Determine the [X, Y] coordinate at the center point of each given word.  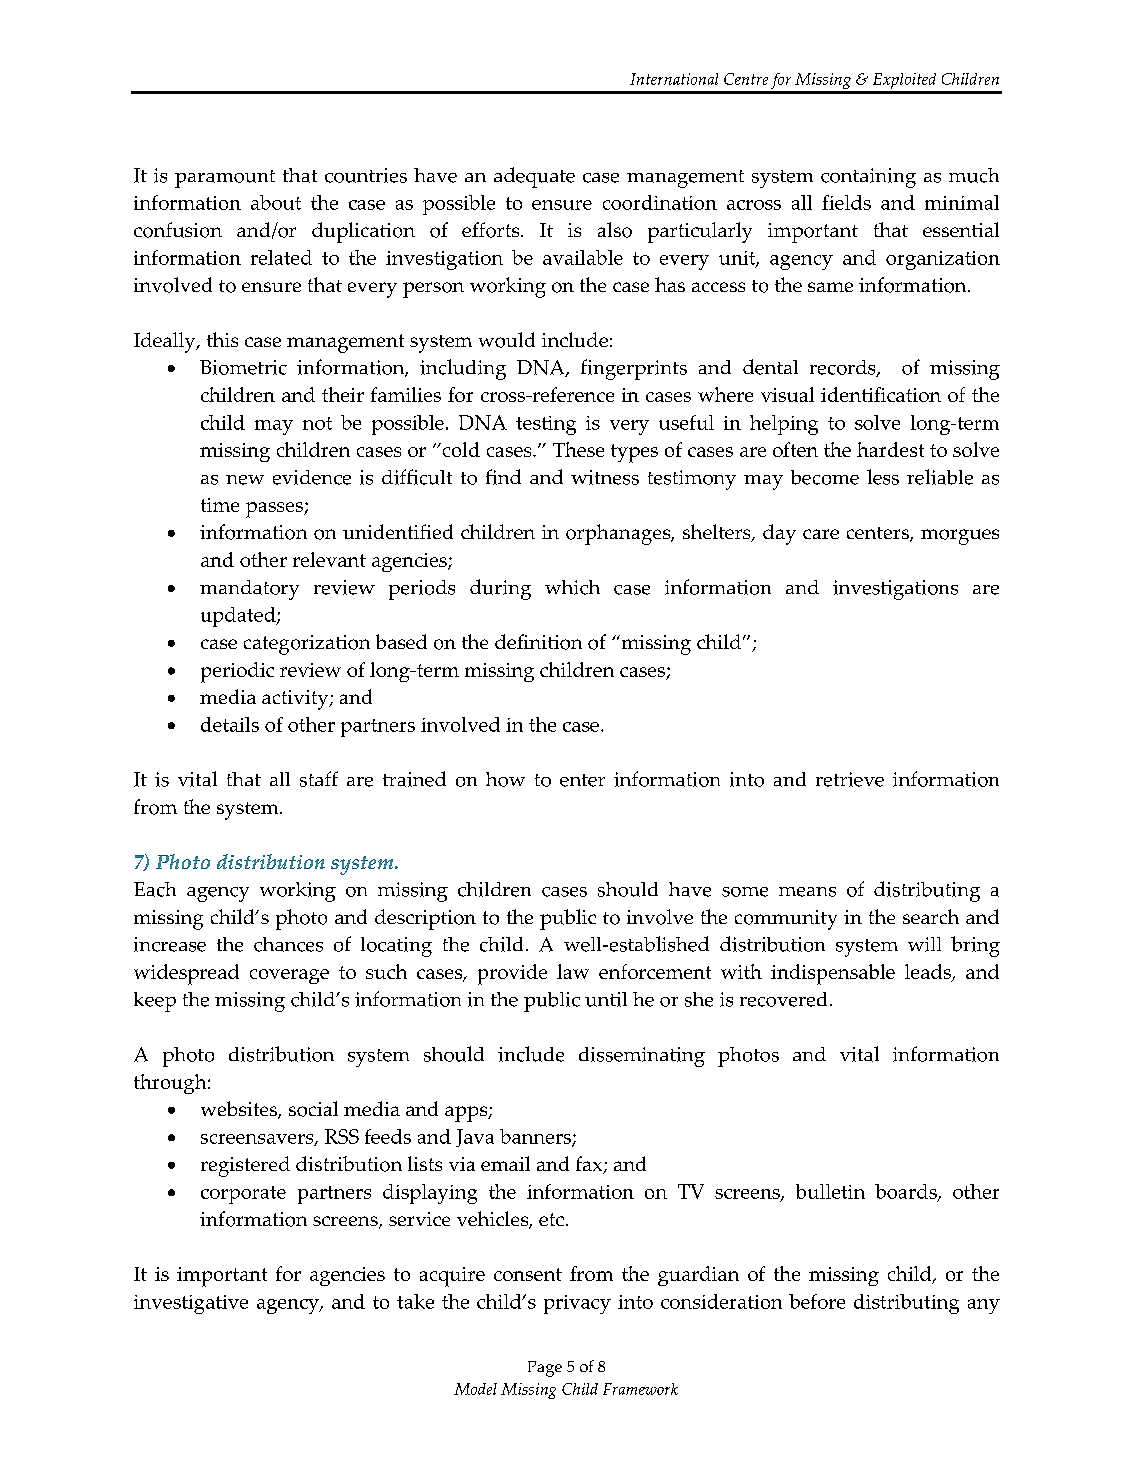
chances [288, 944]
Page [545, 1369]
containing [868, 178]
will [924, 944]
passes [275, 510]
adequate [534, 177]
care [821, 534]
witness [605, 477]
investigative [191, 1304]
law [573, 971]
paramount [225, 179]
